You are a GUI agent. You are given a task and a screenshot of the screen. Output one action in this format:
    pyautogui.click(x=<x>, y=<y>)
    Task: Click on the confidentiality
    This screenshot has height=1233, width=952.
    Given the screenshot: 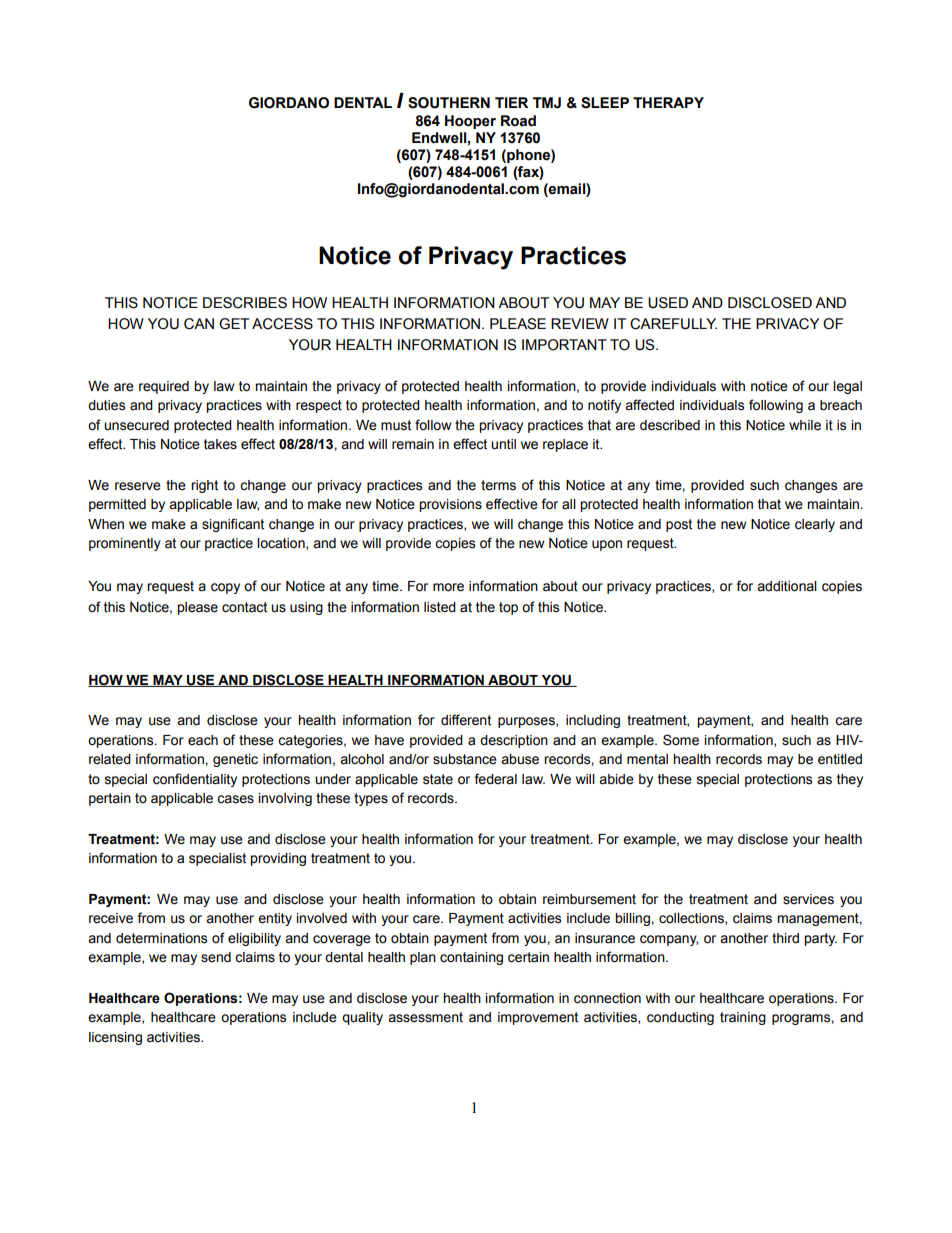 What is the action you would take?
    pyautogui.click(x=195, y=780)
